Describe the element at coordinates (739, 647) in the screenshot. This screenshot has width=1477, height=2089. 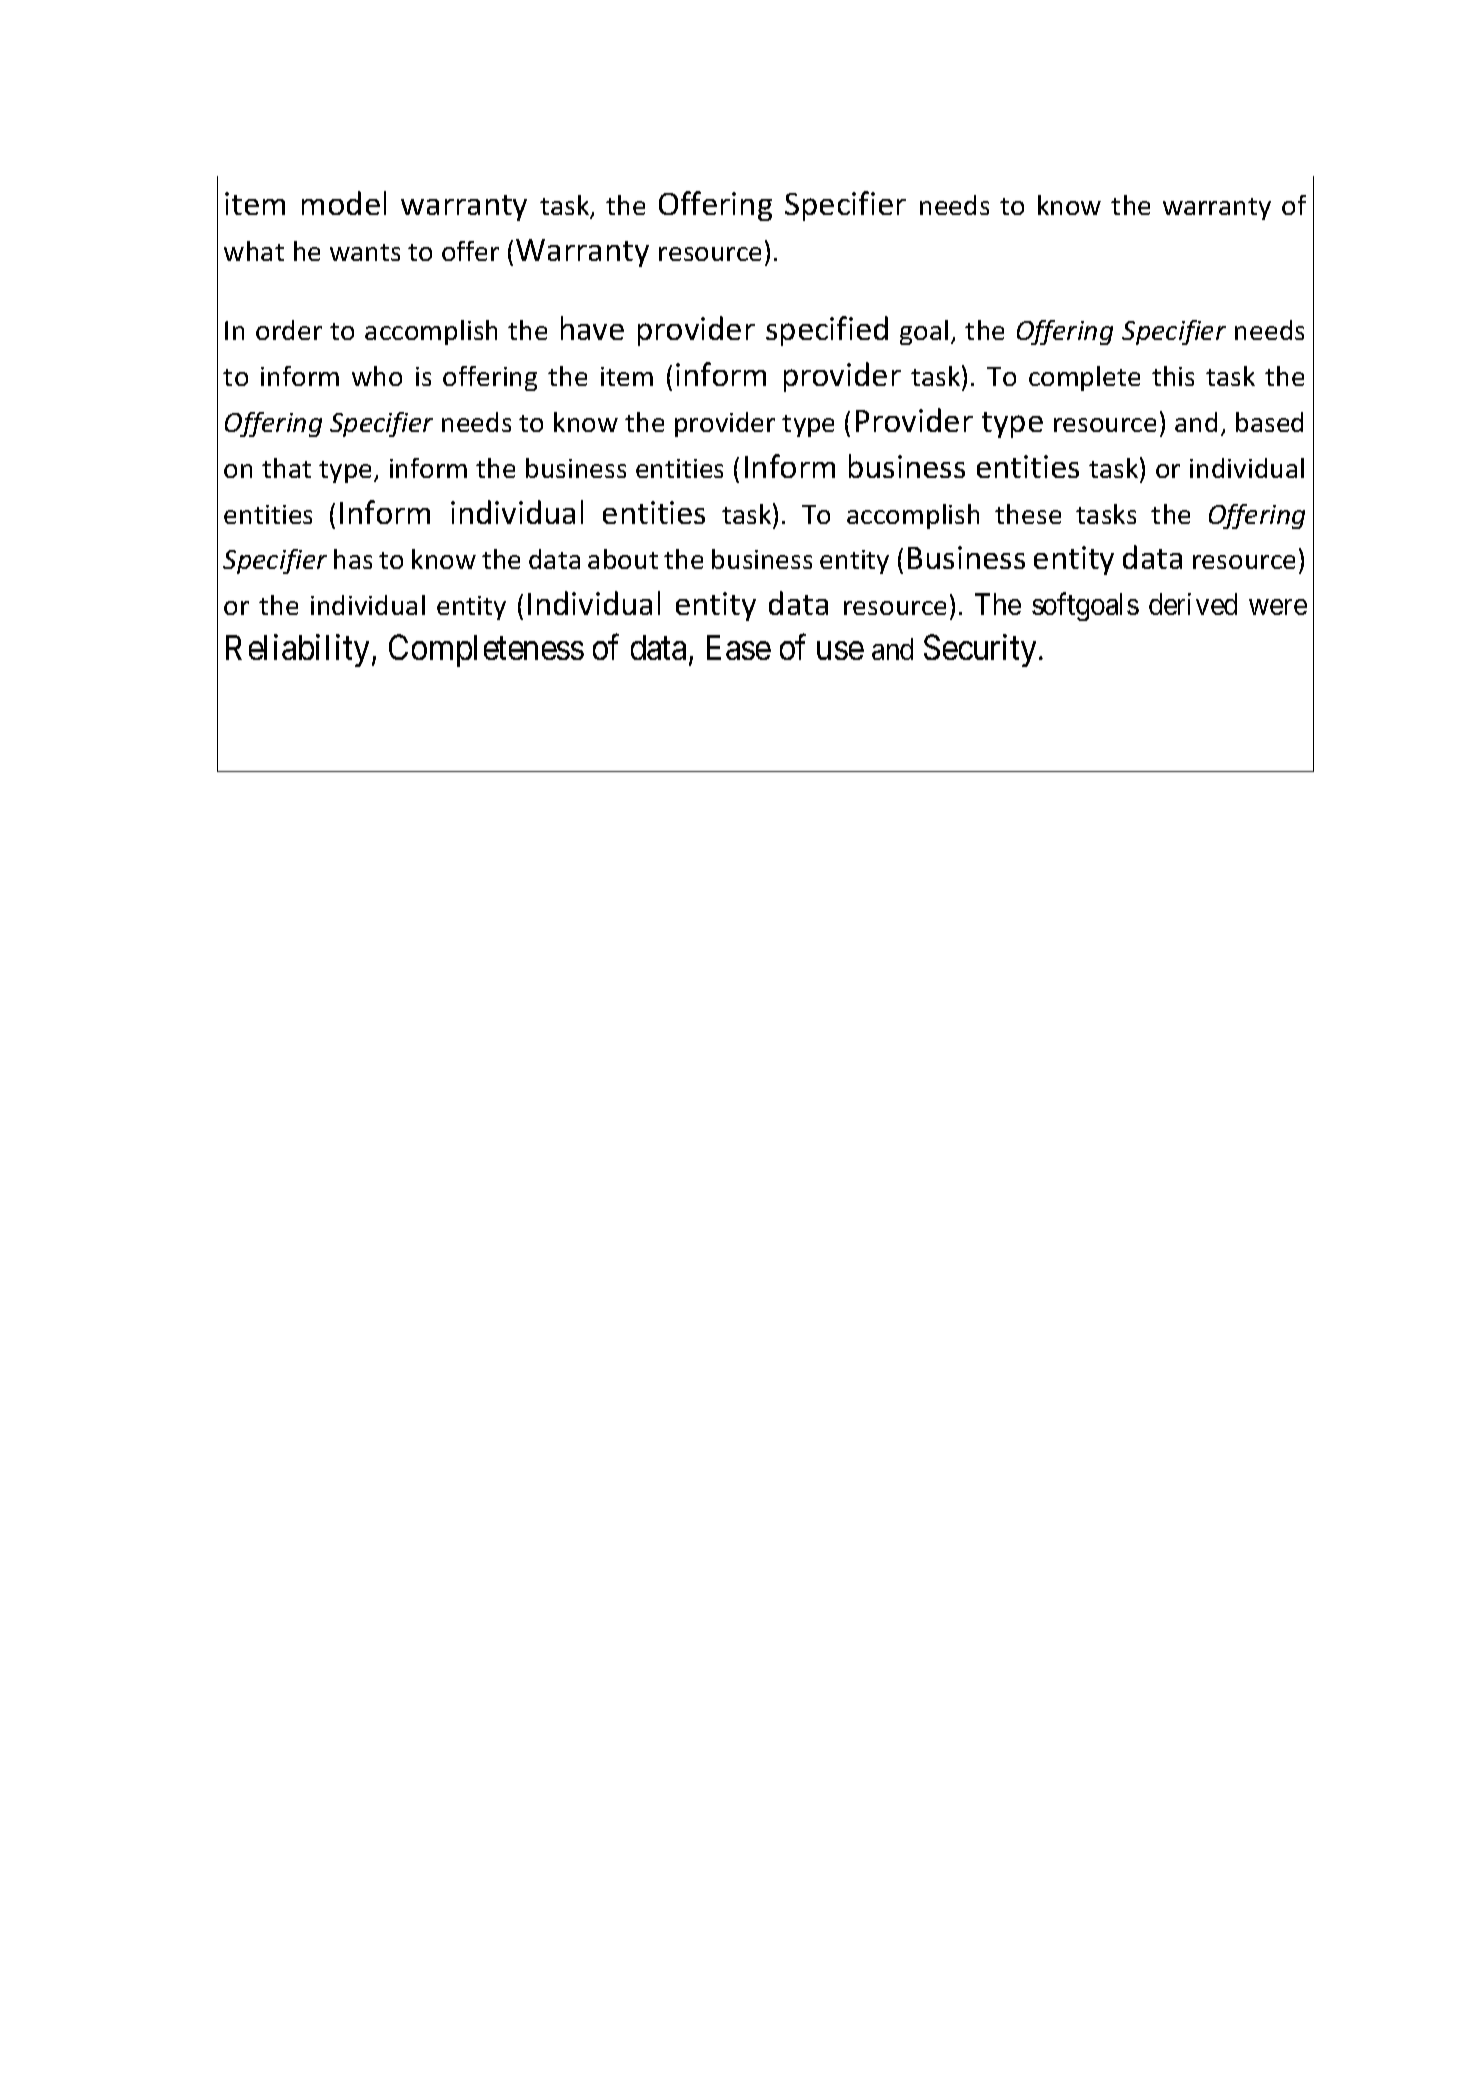
I see `Ease` at that location.
